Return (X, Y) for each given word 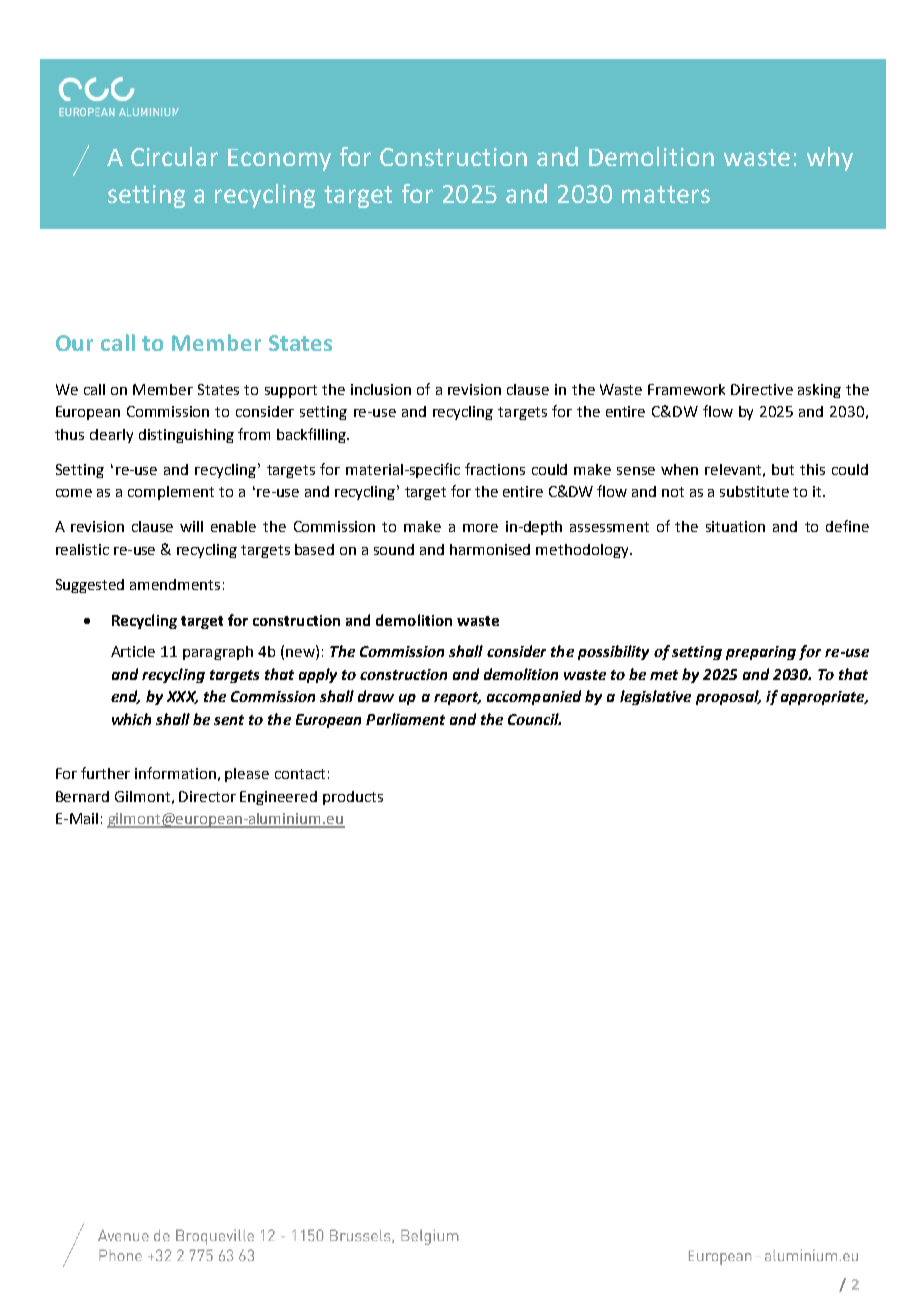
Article (133, 651)
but (783, 469)
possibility (613, 652)
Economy (279, 160)
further (105, 773)
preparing (761, 653)
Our (74, 343)
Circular (174, 156)
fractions (495, 469)
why (830, 159)
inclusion (381, 389)
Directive (762, 389)
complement (171, 493)
